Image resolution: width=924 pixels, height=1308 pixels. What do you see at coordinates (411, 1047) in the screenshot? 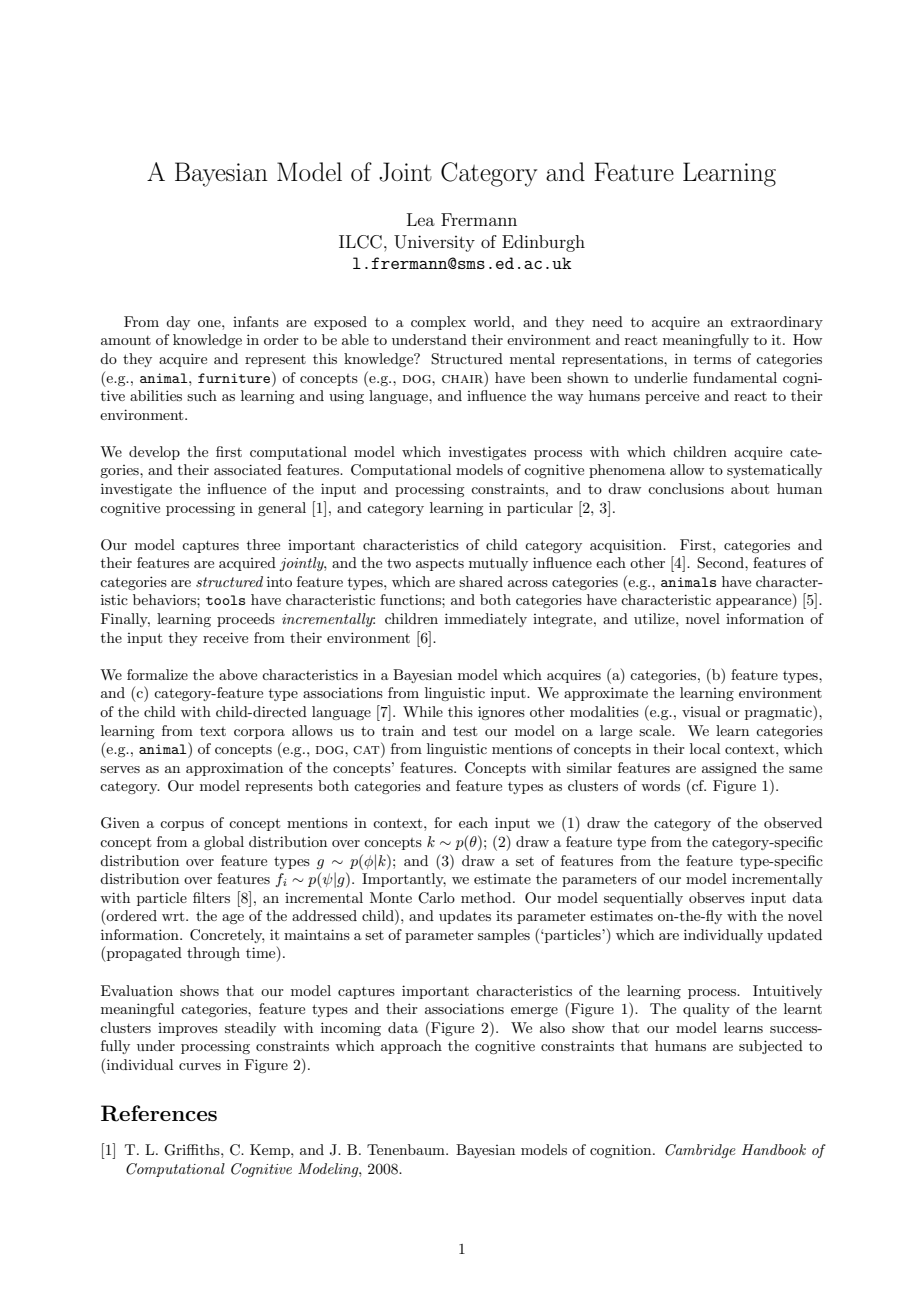
I see `approach` at bounding box center [411, 1047].
